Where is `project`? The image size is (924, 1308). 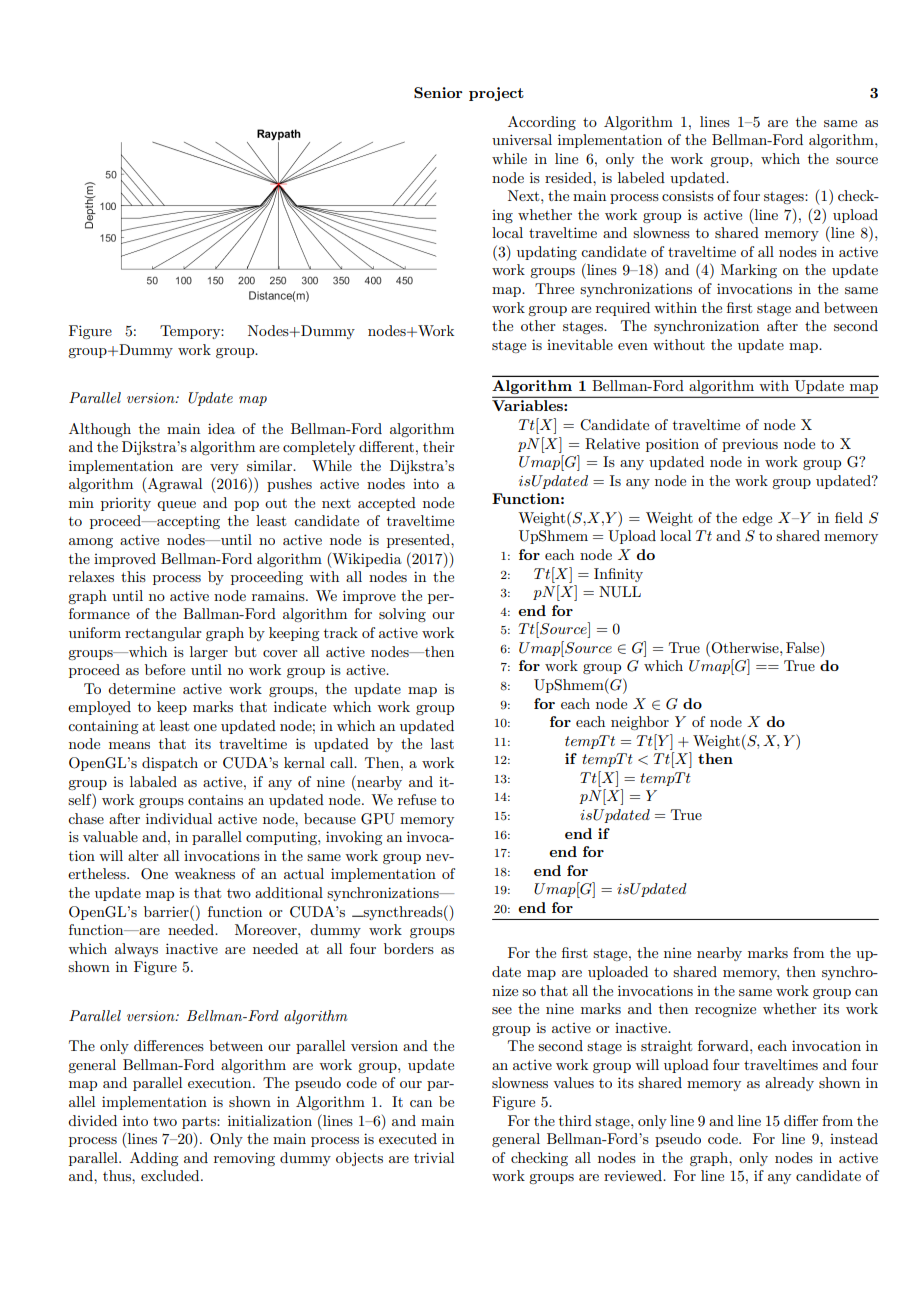 project is located at coordinates (496, 94).
